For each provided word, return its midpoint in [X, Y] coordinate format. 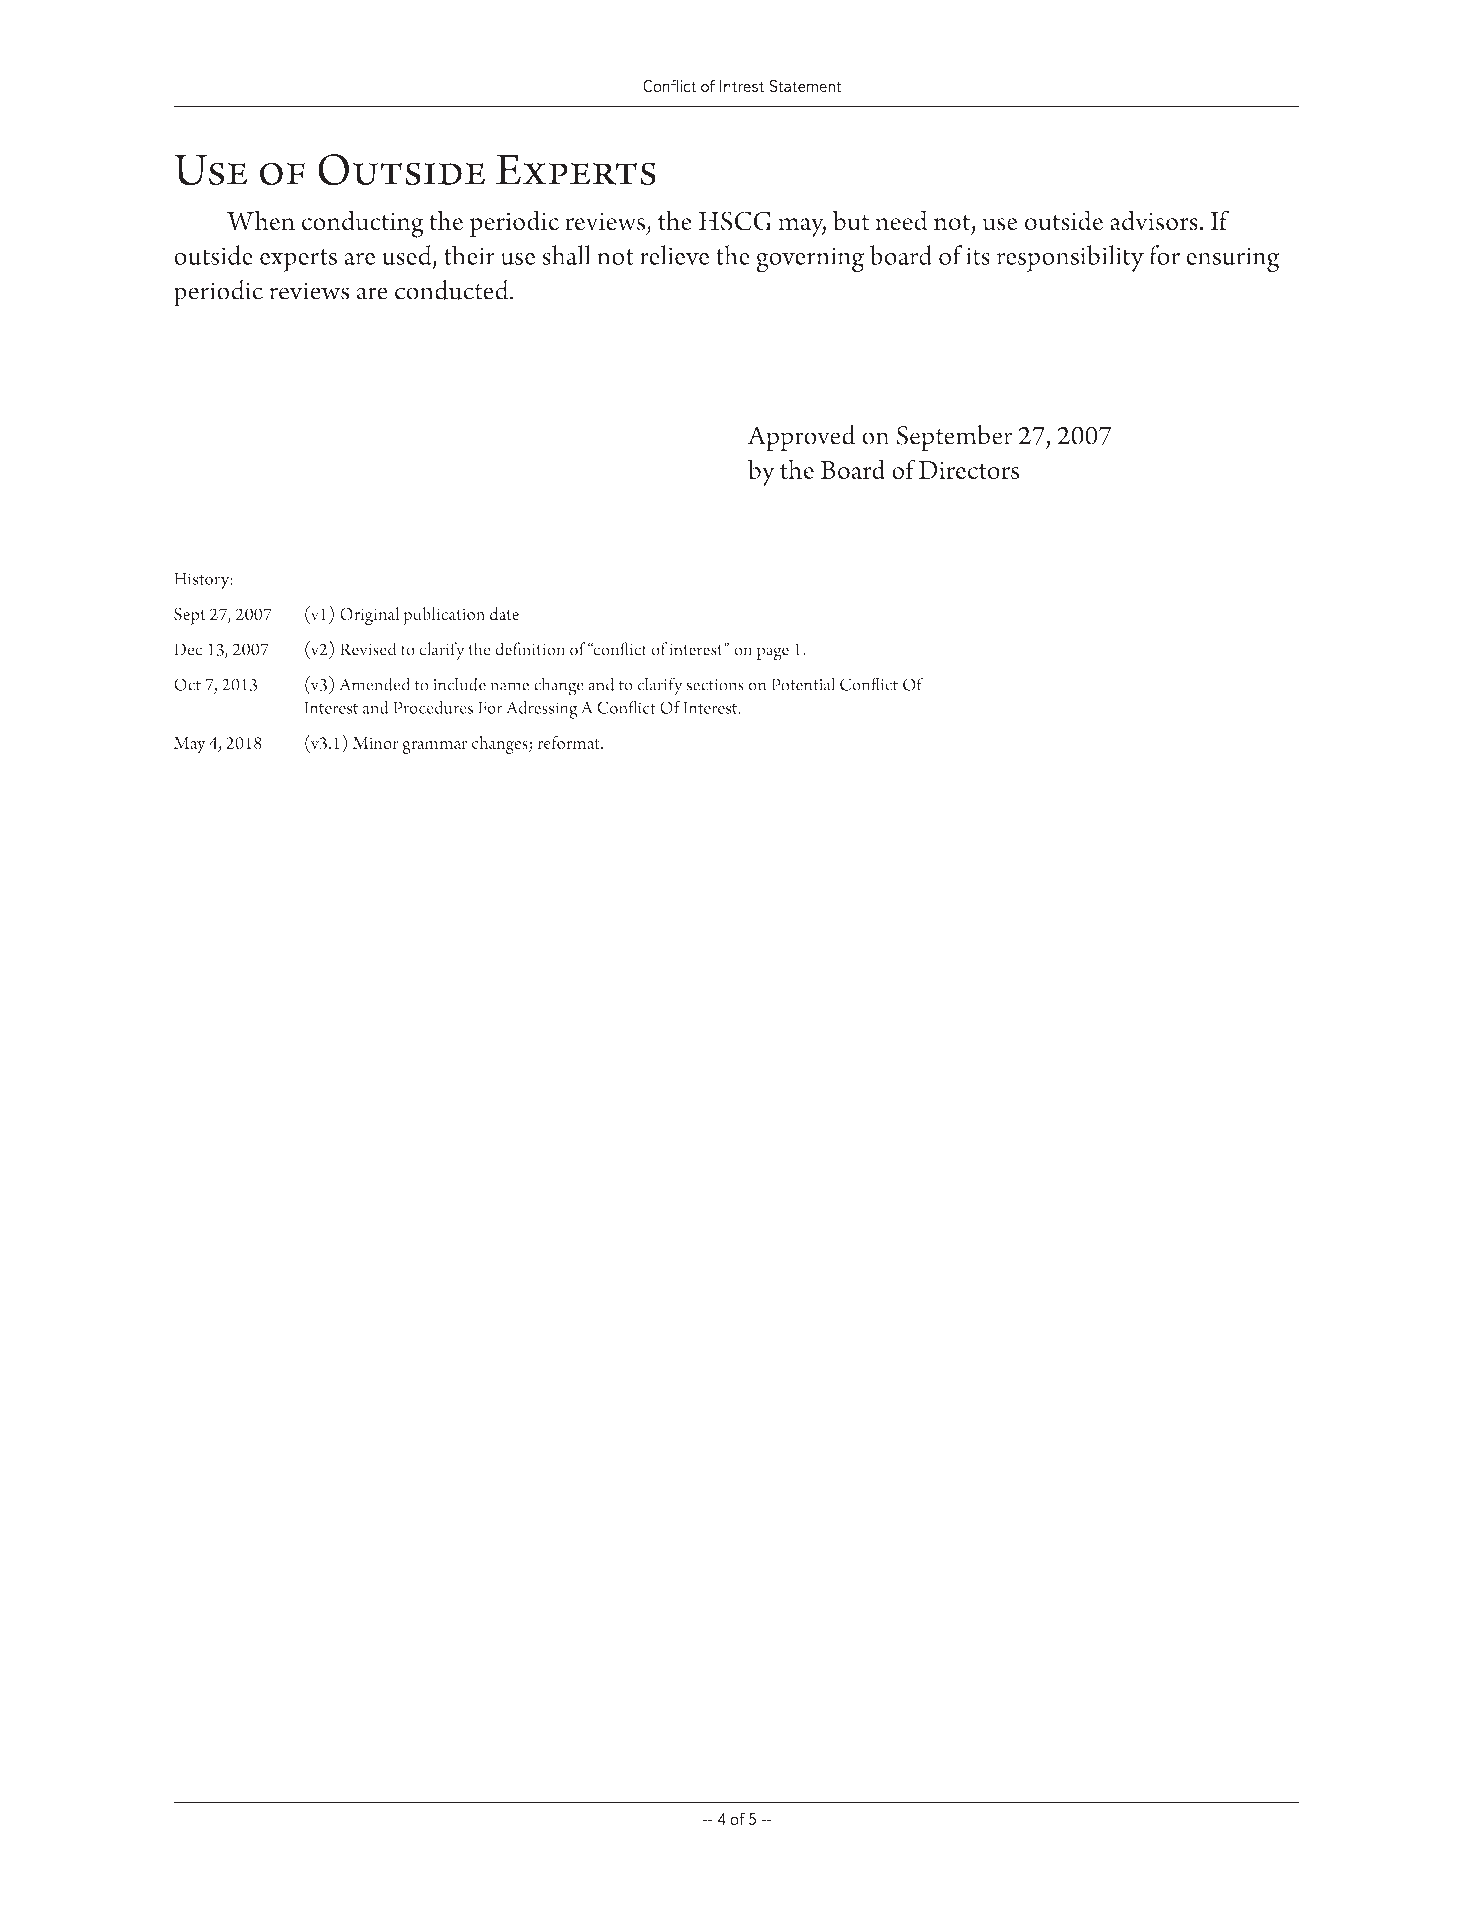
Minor [375, 743]
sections [715, 685]
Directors [969, 470]
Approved [801, 438]
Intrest [742, 86]
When [261, 220]
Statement [805, 86]
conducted [453, 290]
